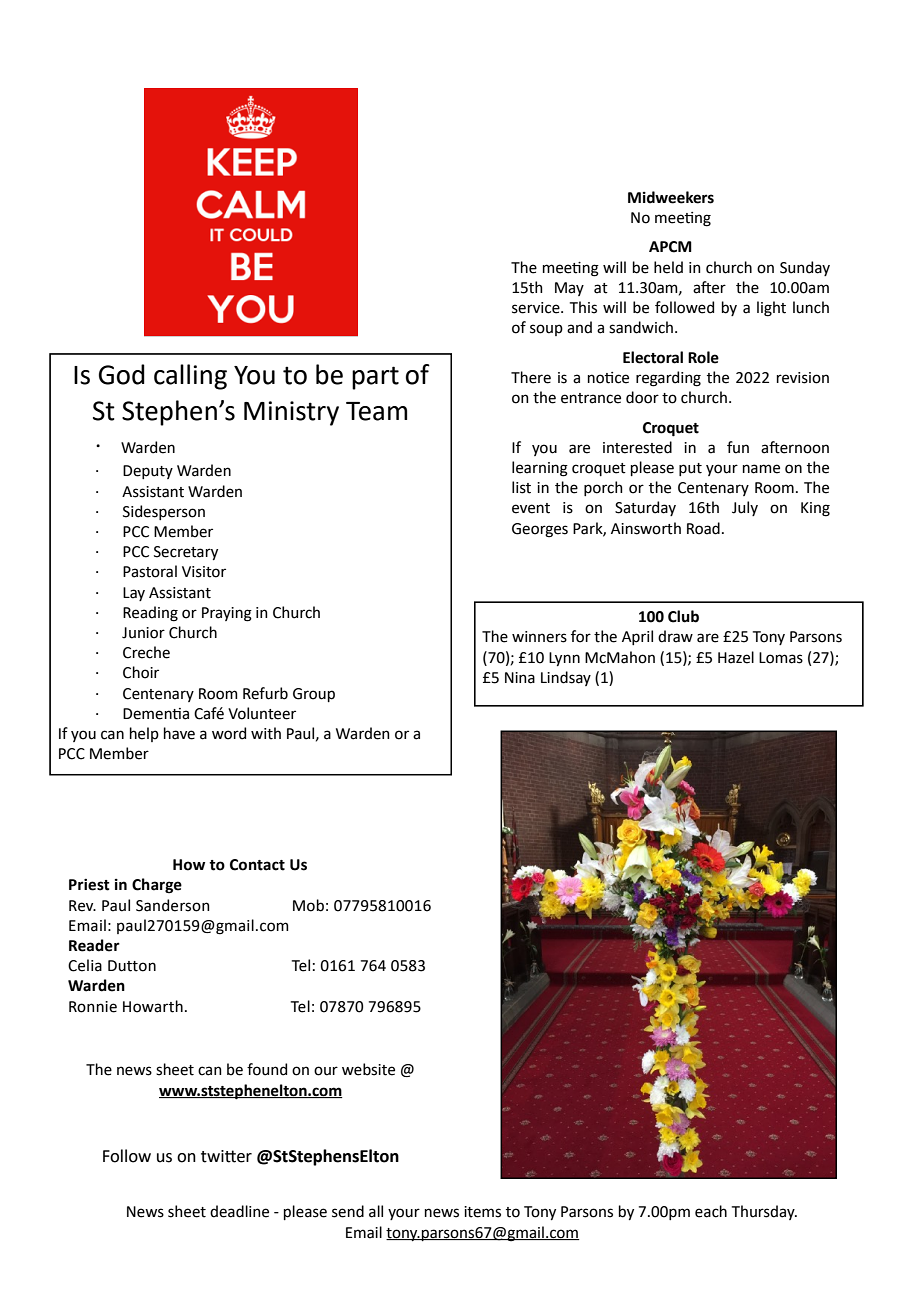  I want to click on light, so click(771, 309).
